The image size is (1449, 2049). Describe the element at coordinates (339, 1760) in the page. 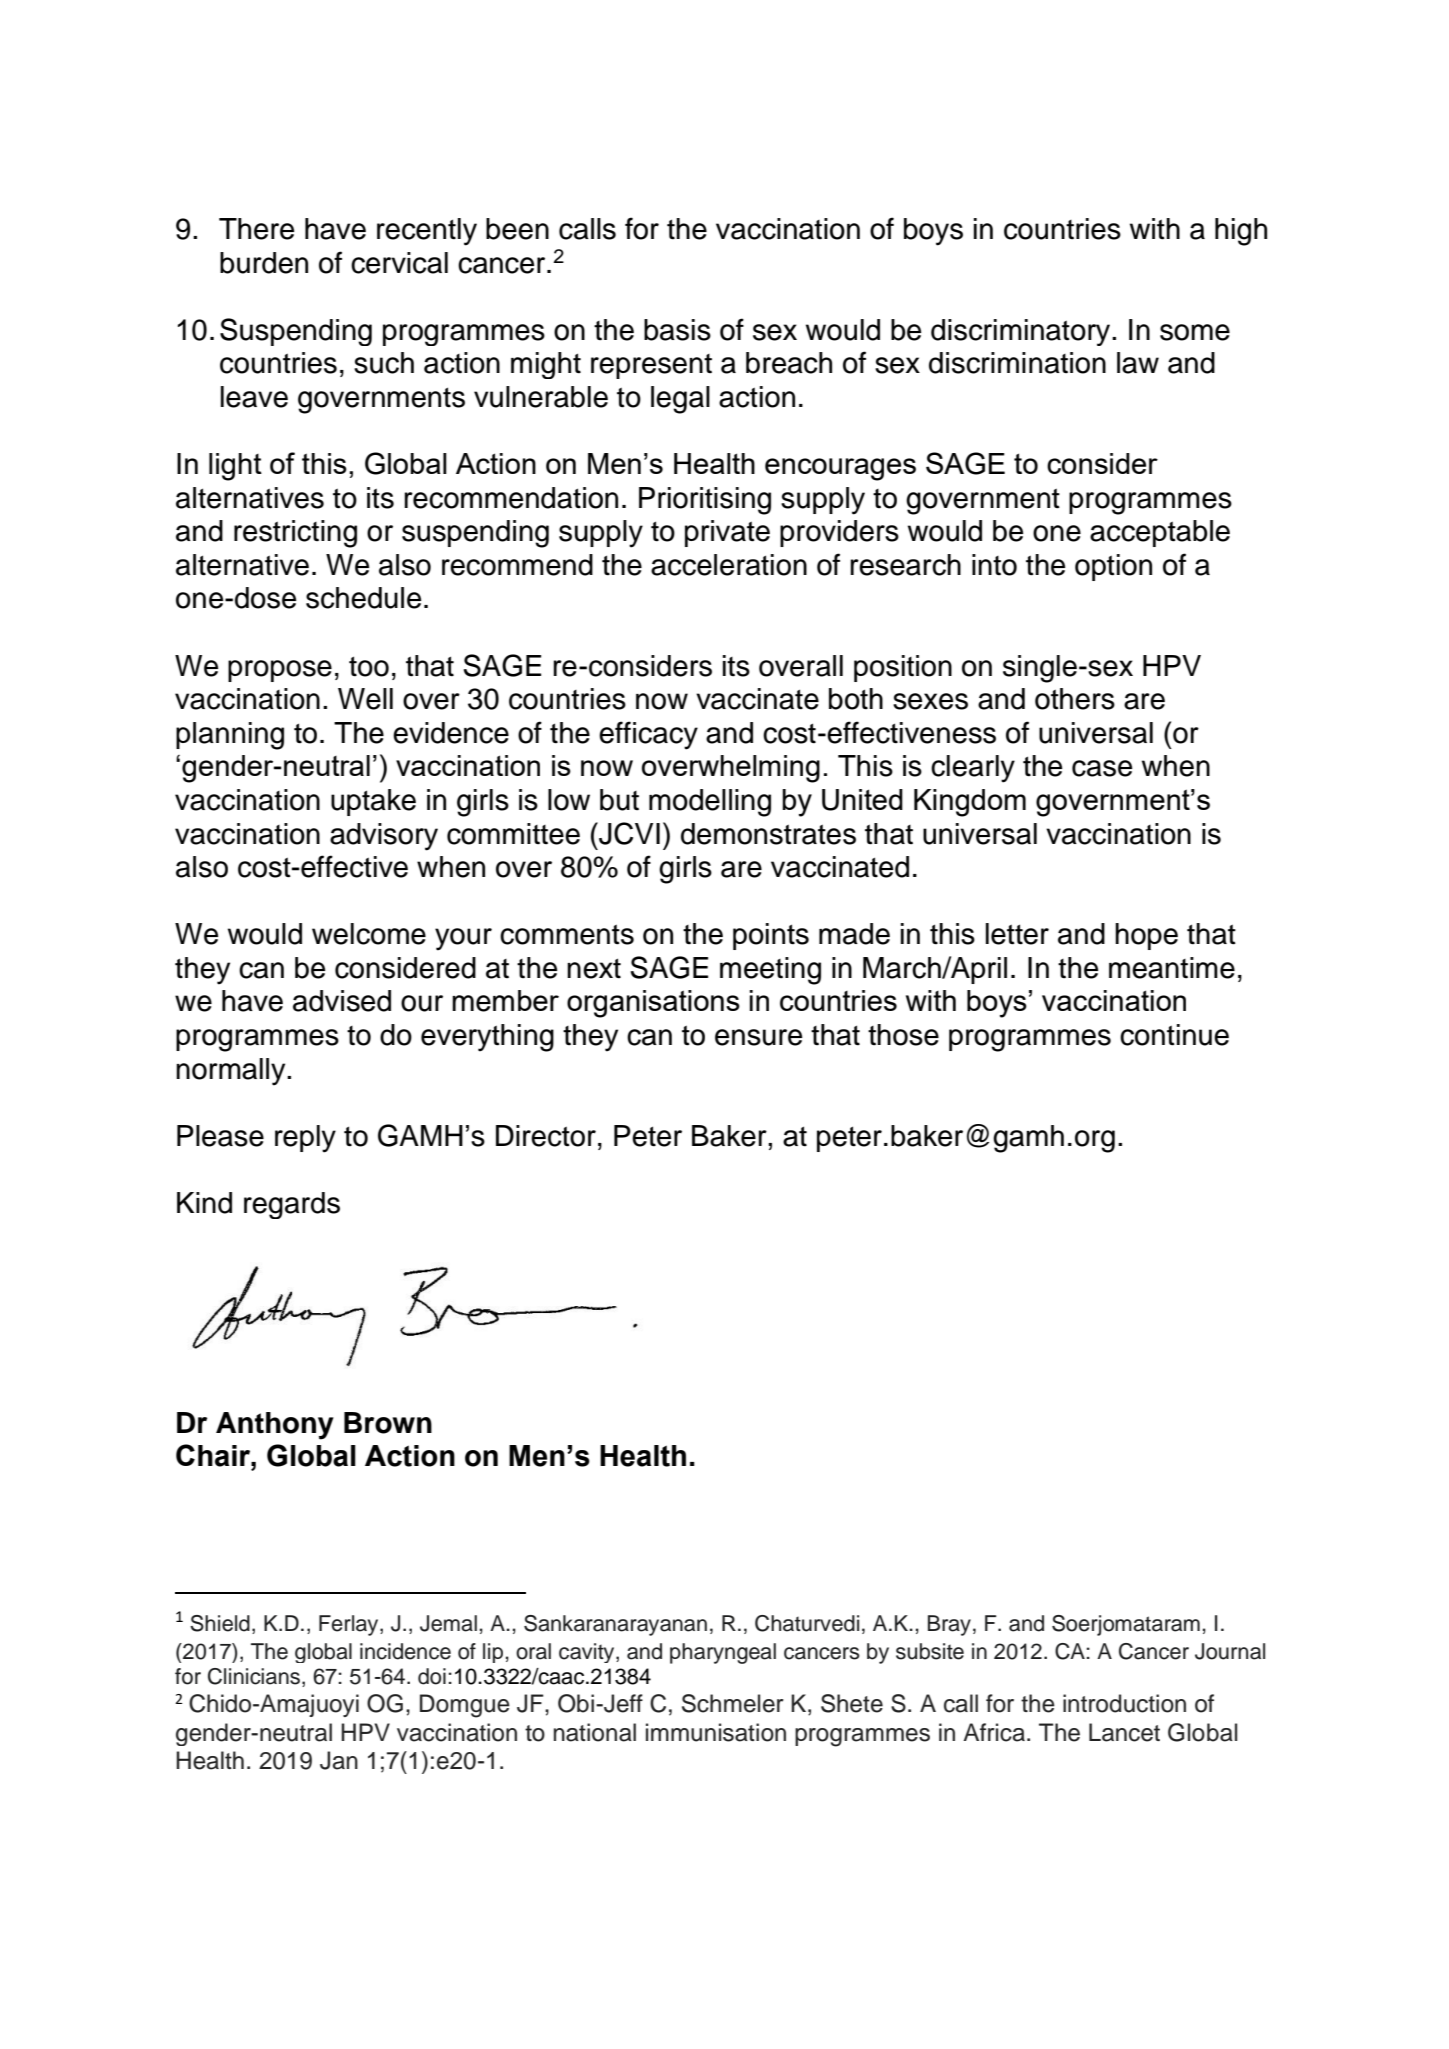

I see `Jan` at that location.
